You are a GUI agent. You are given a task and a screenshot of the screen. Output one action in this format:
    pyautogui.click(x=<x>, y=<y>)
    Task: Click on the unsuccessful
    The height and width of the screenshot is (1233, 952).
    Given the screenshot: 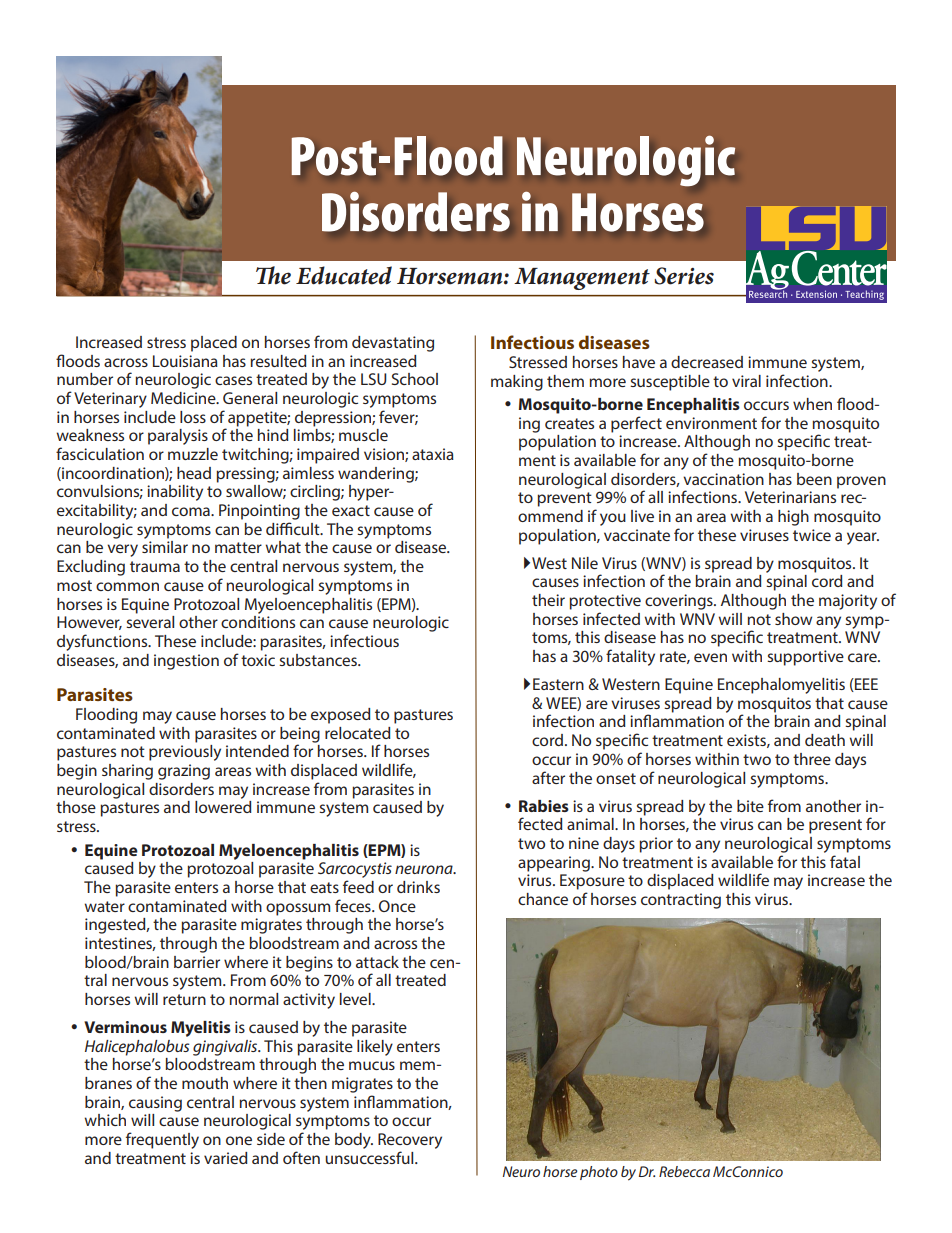 What is the action you would take?
    pyautogui.click(x=370, y=1157)
